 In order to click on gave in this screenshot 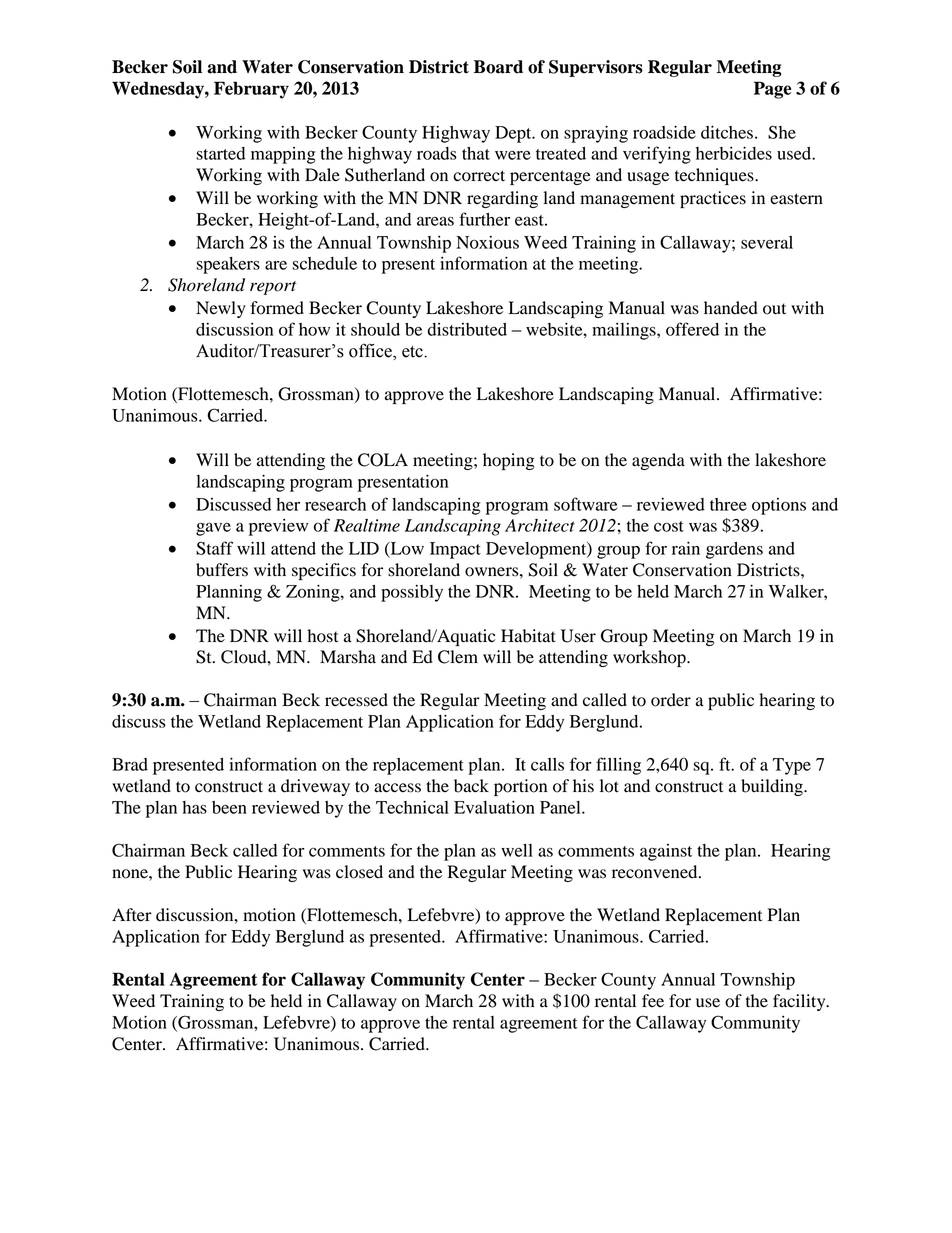, I will do `click(213, 529)`.
